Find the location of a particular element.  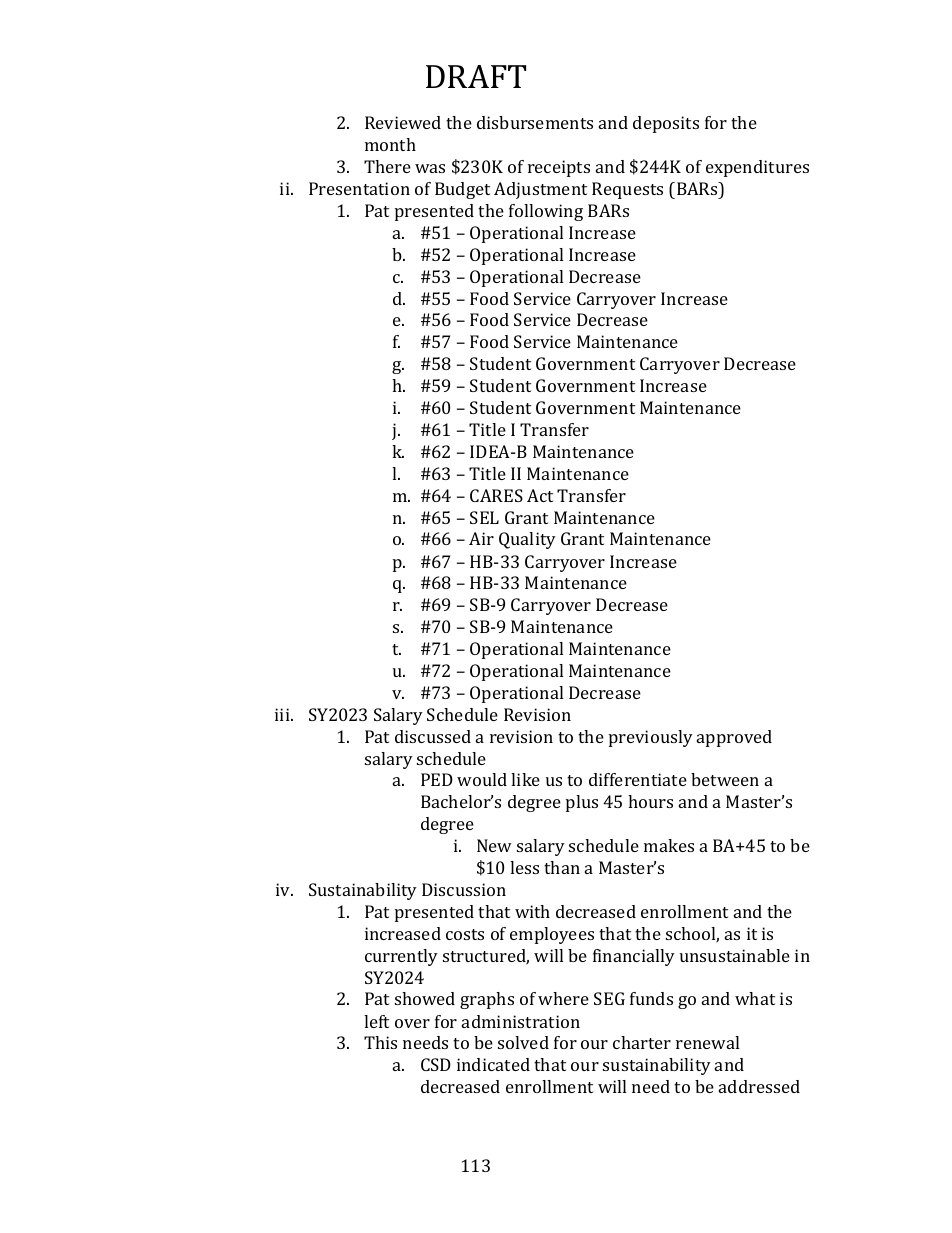

iii is located at coordinates (283, 714).
